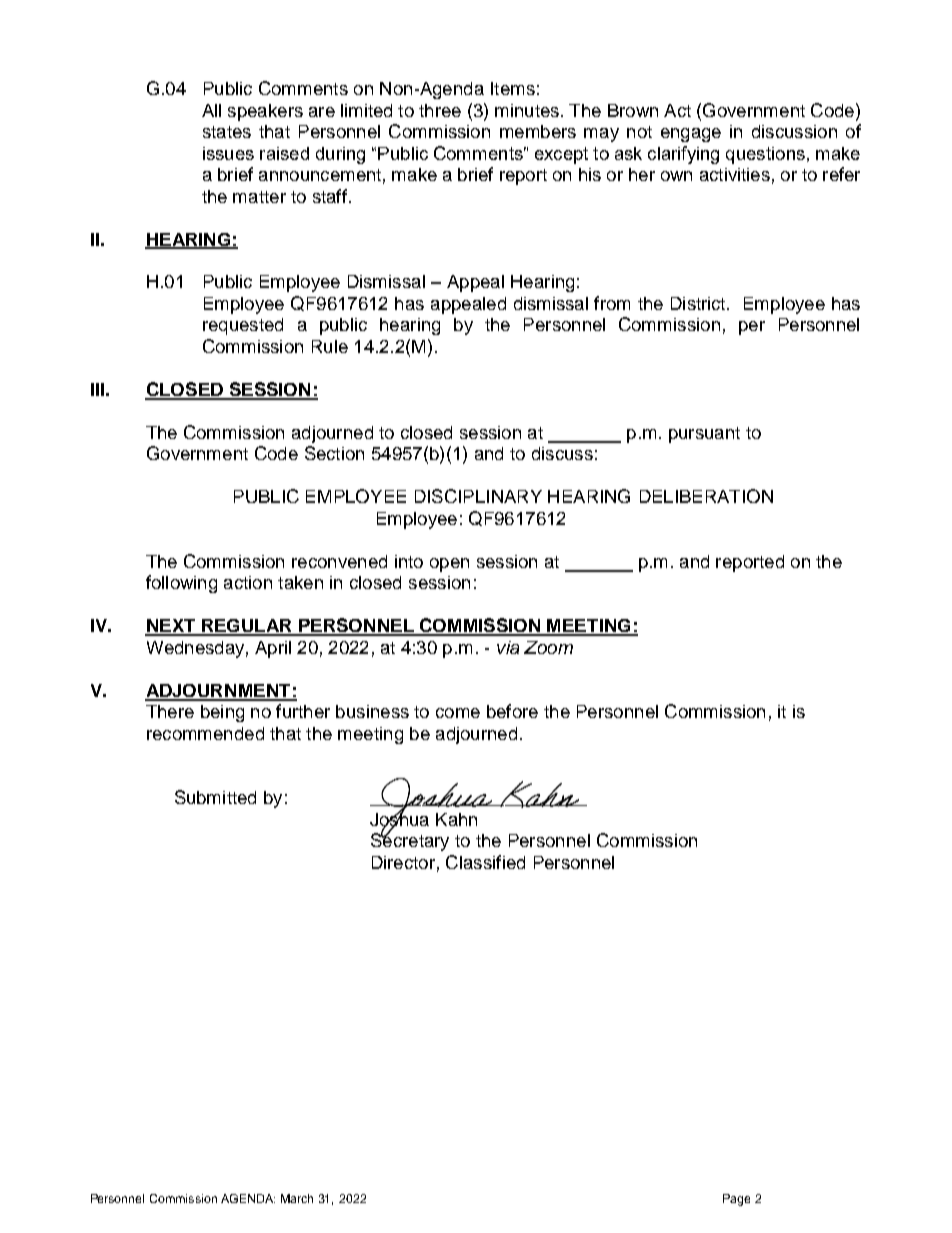 This screenshot has height=1233, width=952. I want to click on speakers, so click(265, 112).
